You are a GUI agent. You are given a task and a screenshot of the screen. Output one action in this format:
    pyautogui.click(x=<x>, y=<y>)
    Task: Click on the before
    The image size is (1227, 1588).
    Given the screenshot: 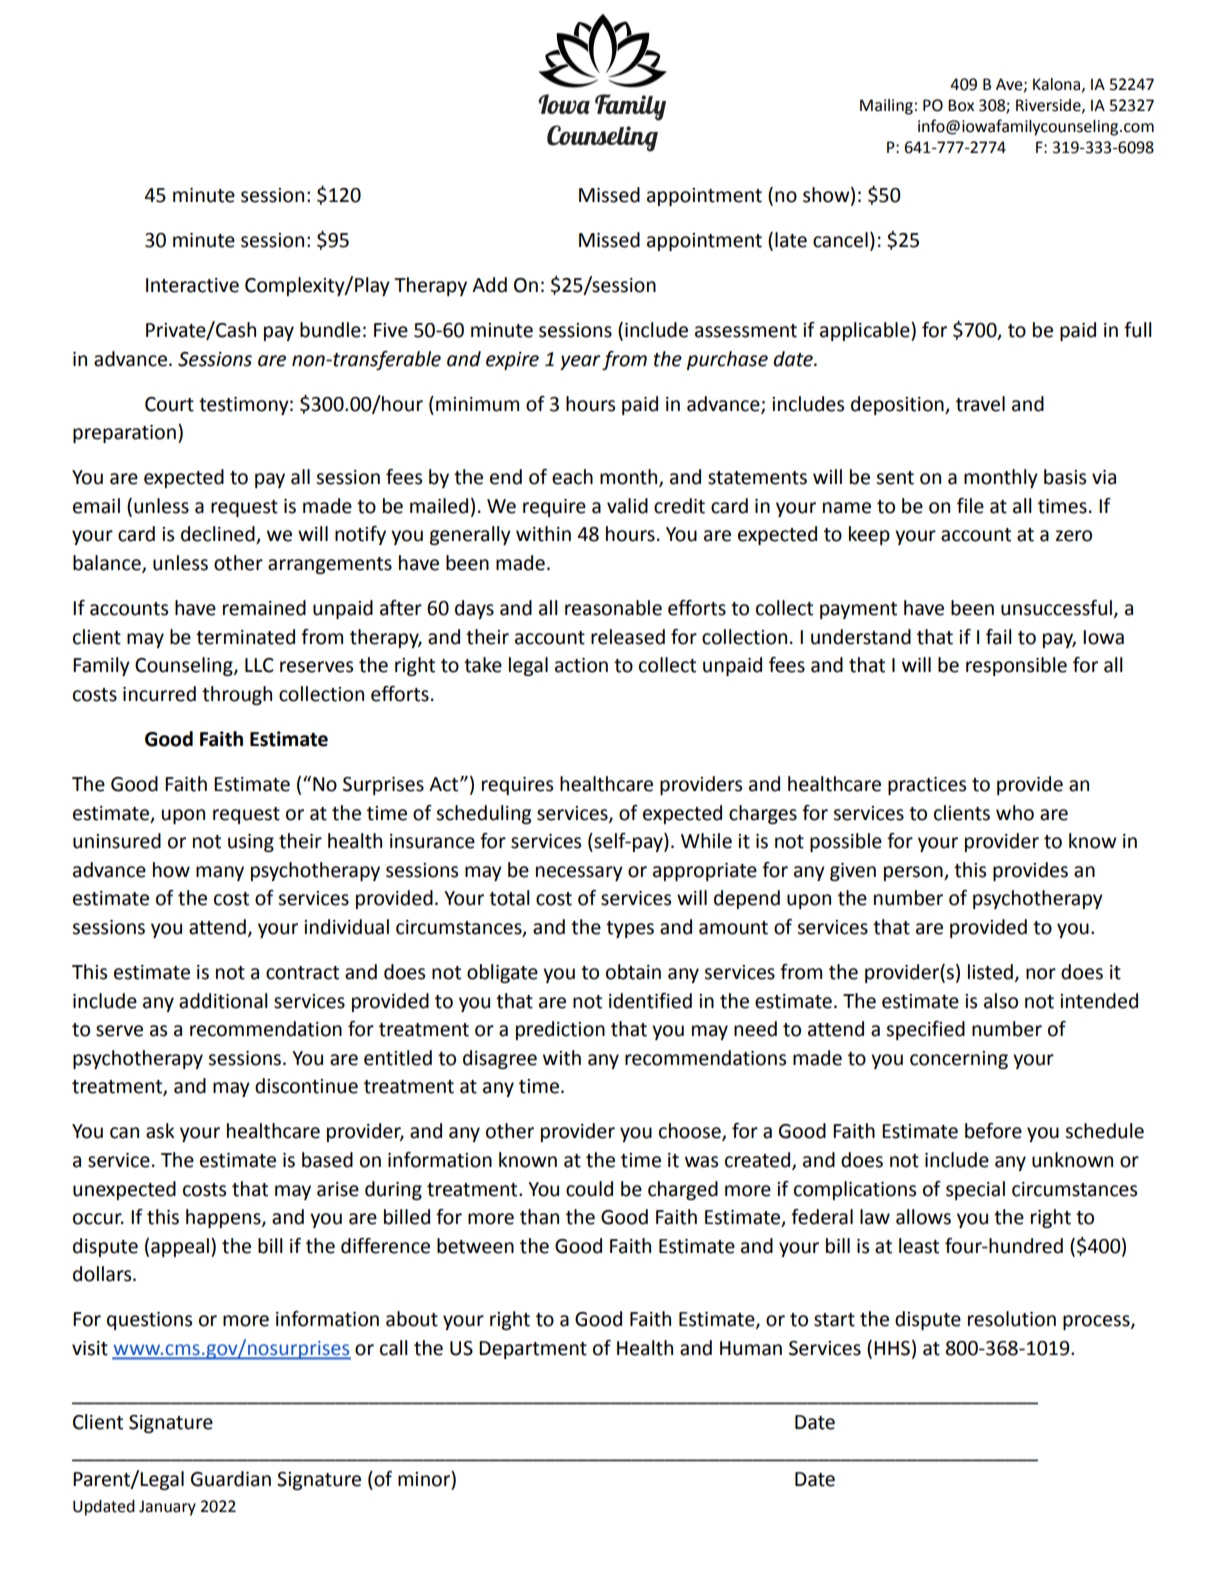 What is the action you would take?
    pyautogui.click(x=993, y=1131)
